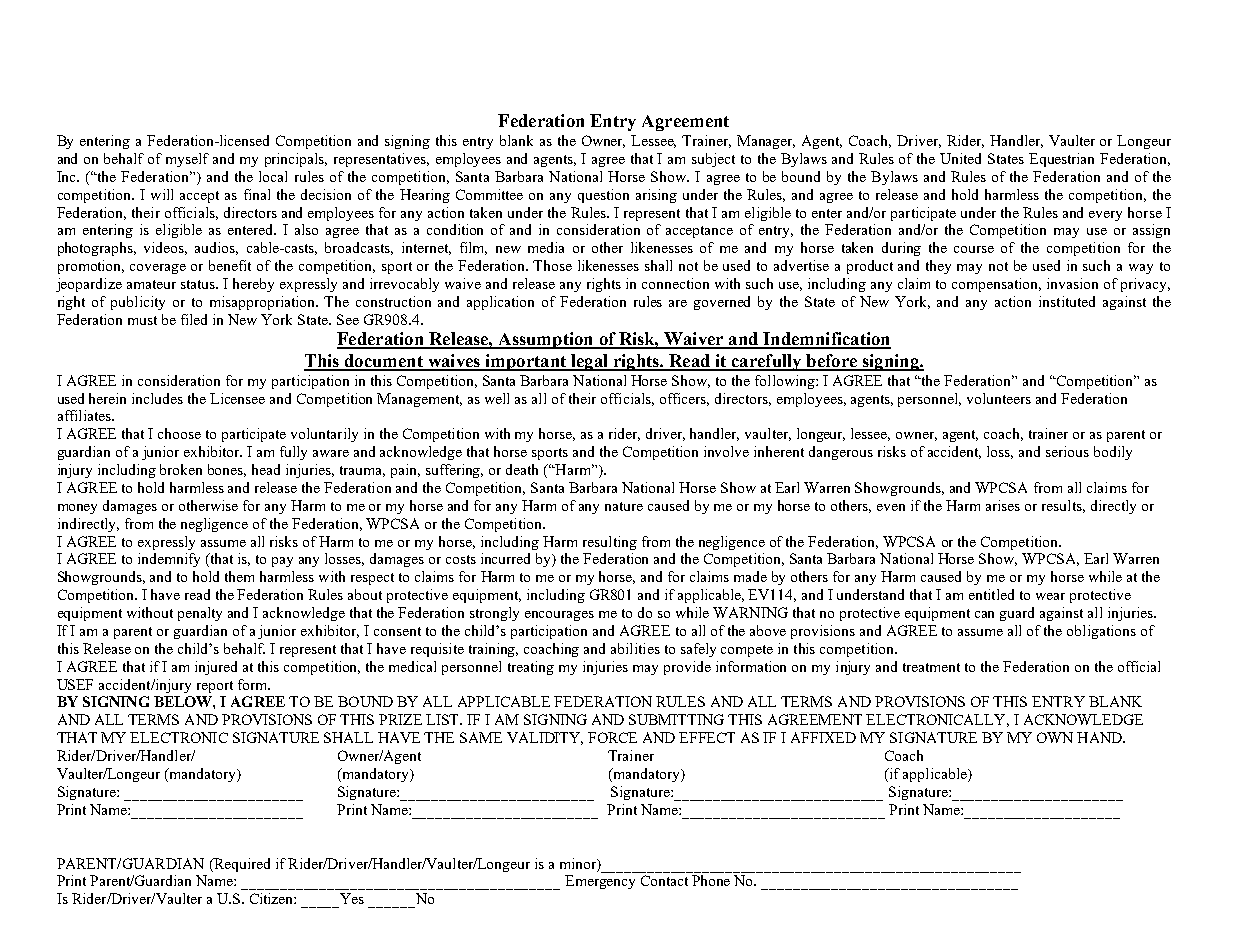 This page has width=1233, height=952. What do you see at coordinates (984, 614) in the page?
I see `can` at bounding box center [984, 614].
